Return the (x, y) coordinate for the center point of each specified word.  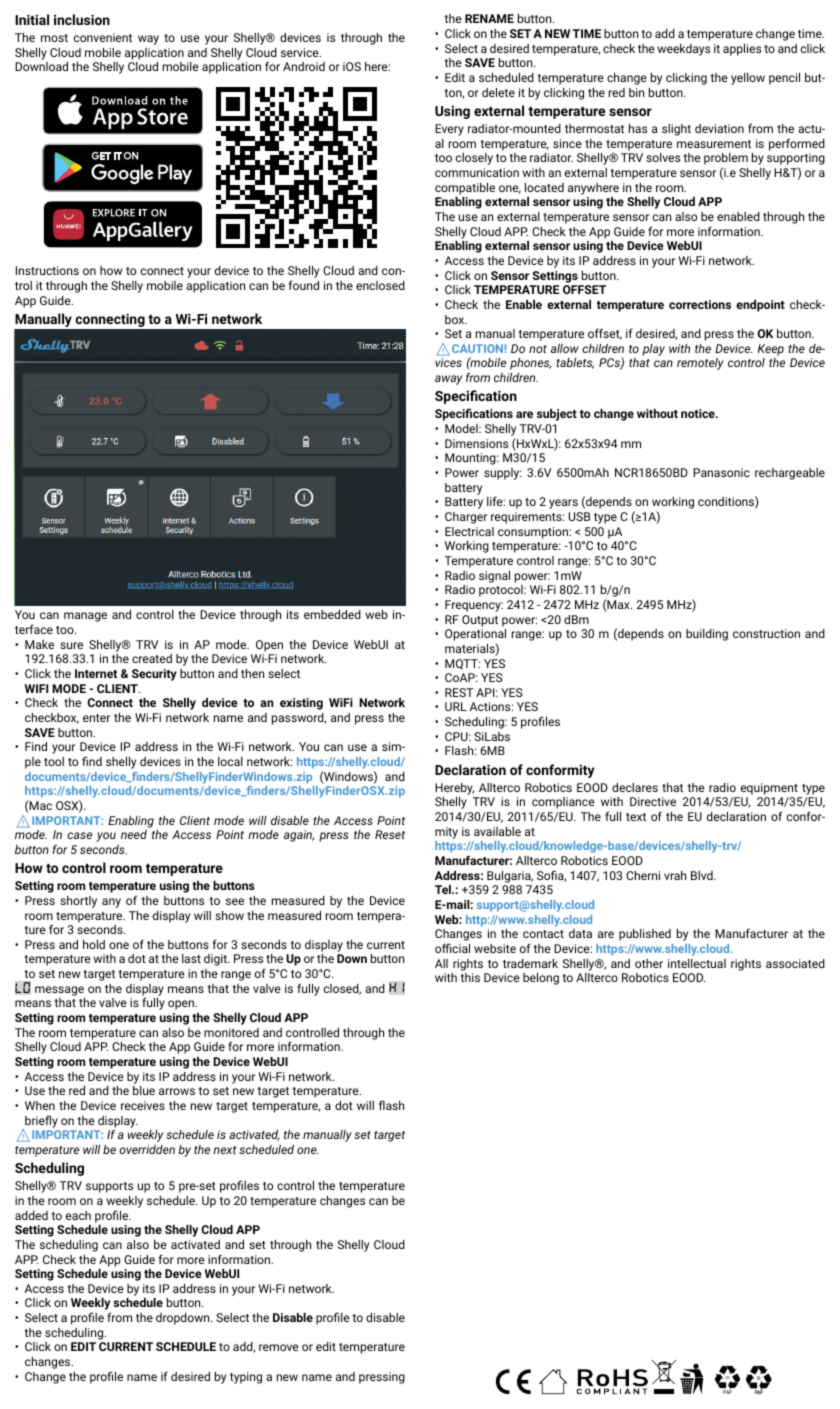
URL (456, 706)
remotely (700, 364)
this (470, 977)
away (448, 380)
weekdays (683, 50)
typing (246, 1378)
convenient (103, 37)
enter (96, 718)
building (707, 635)
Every (449, 130)
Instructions (47, 270)
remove (279, 1347)
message (59, 991)
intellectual (697, 963)
